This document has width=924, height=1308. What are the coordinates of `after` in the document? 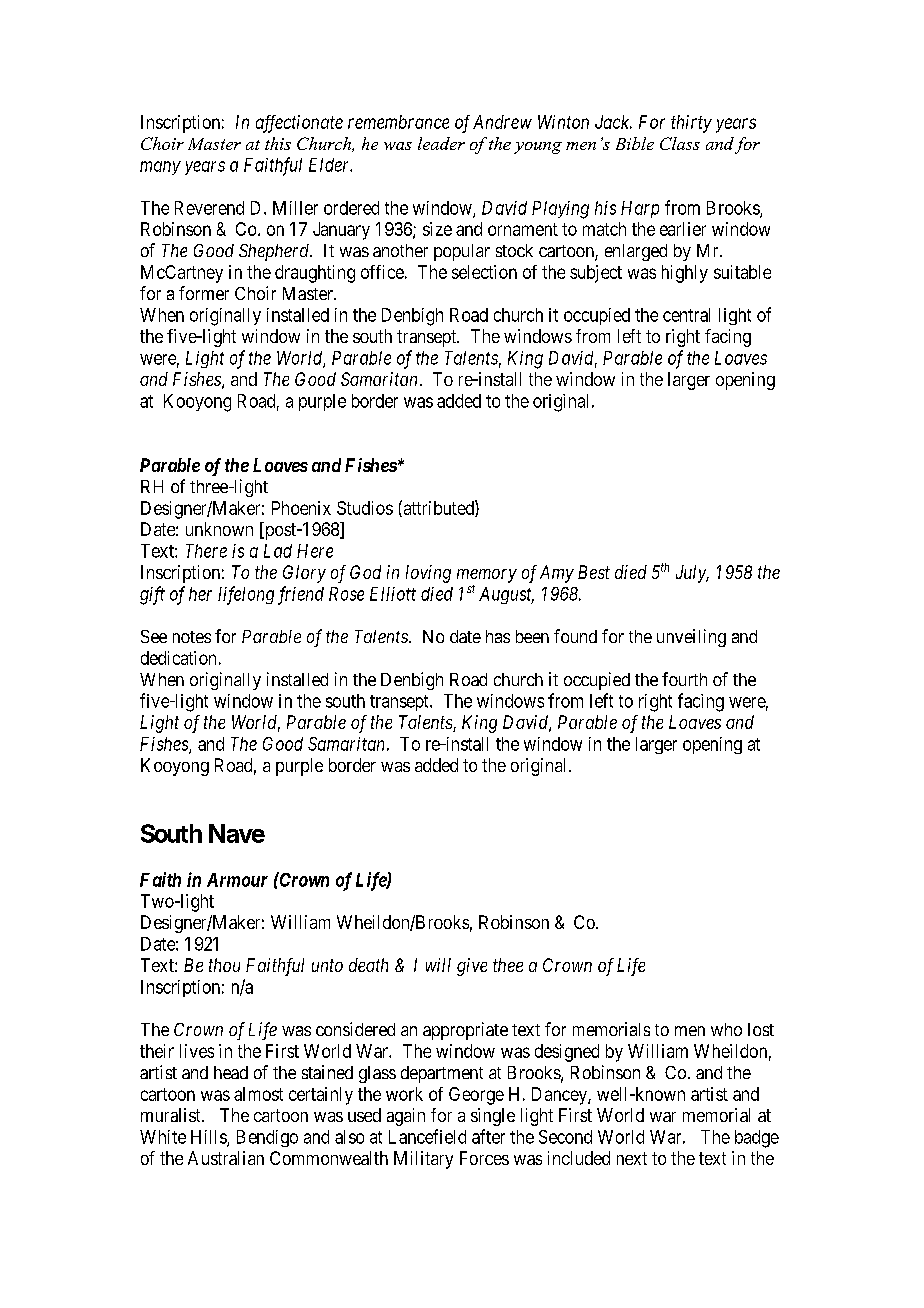 It's located at (488, 1136).
